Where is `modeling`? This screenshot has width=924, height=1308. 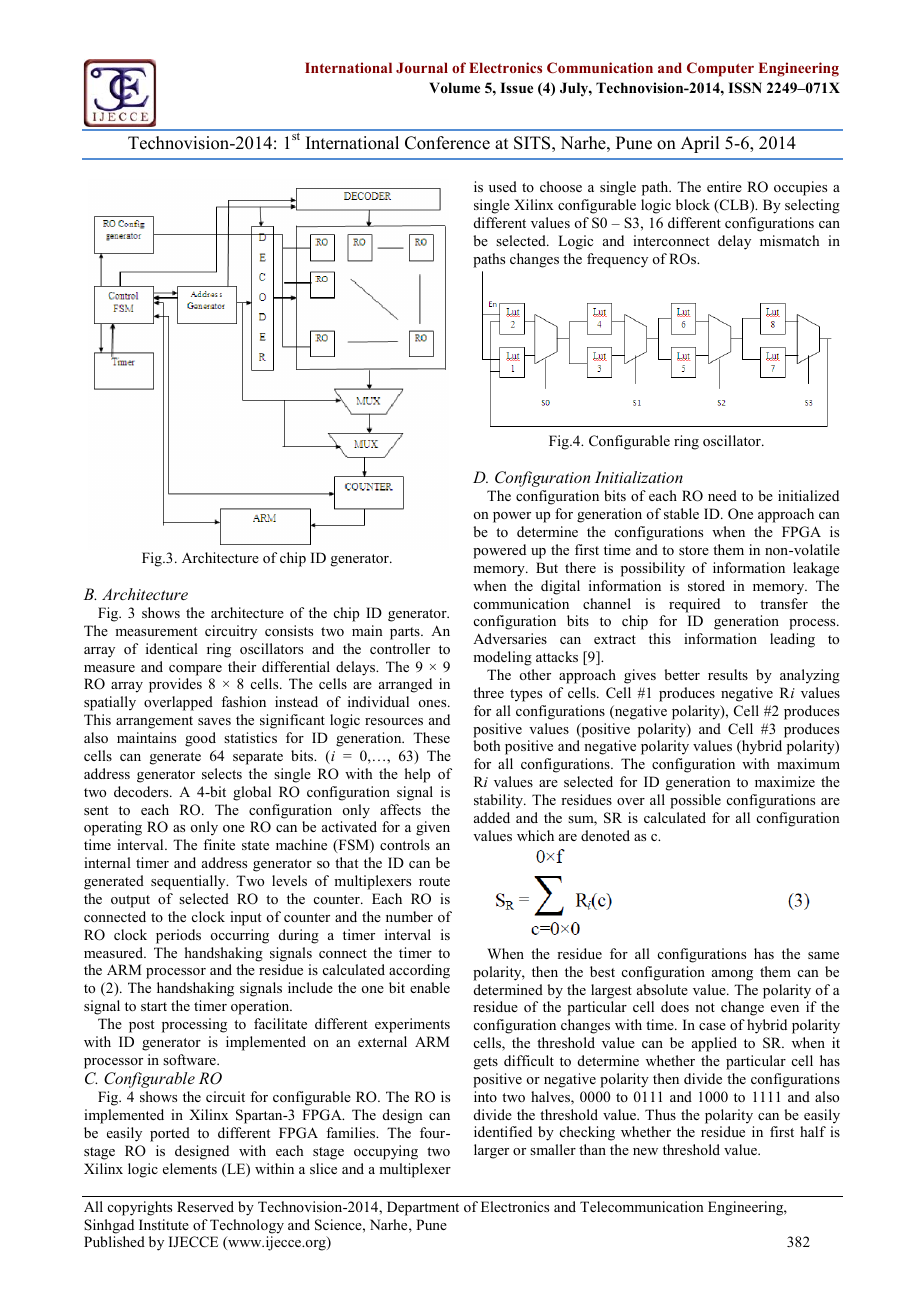
modeling is located at coordinates (502, 658).
